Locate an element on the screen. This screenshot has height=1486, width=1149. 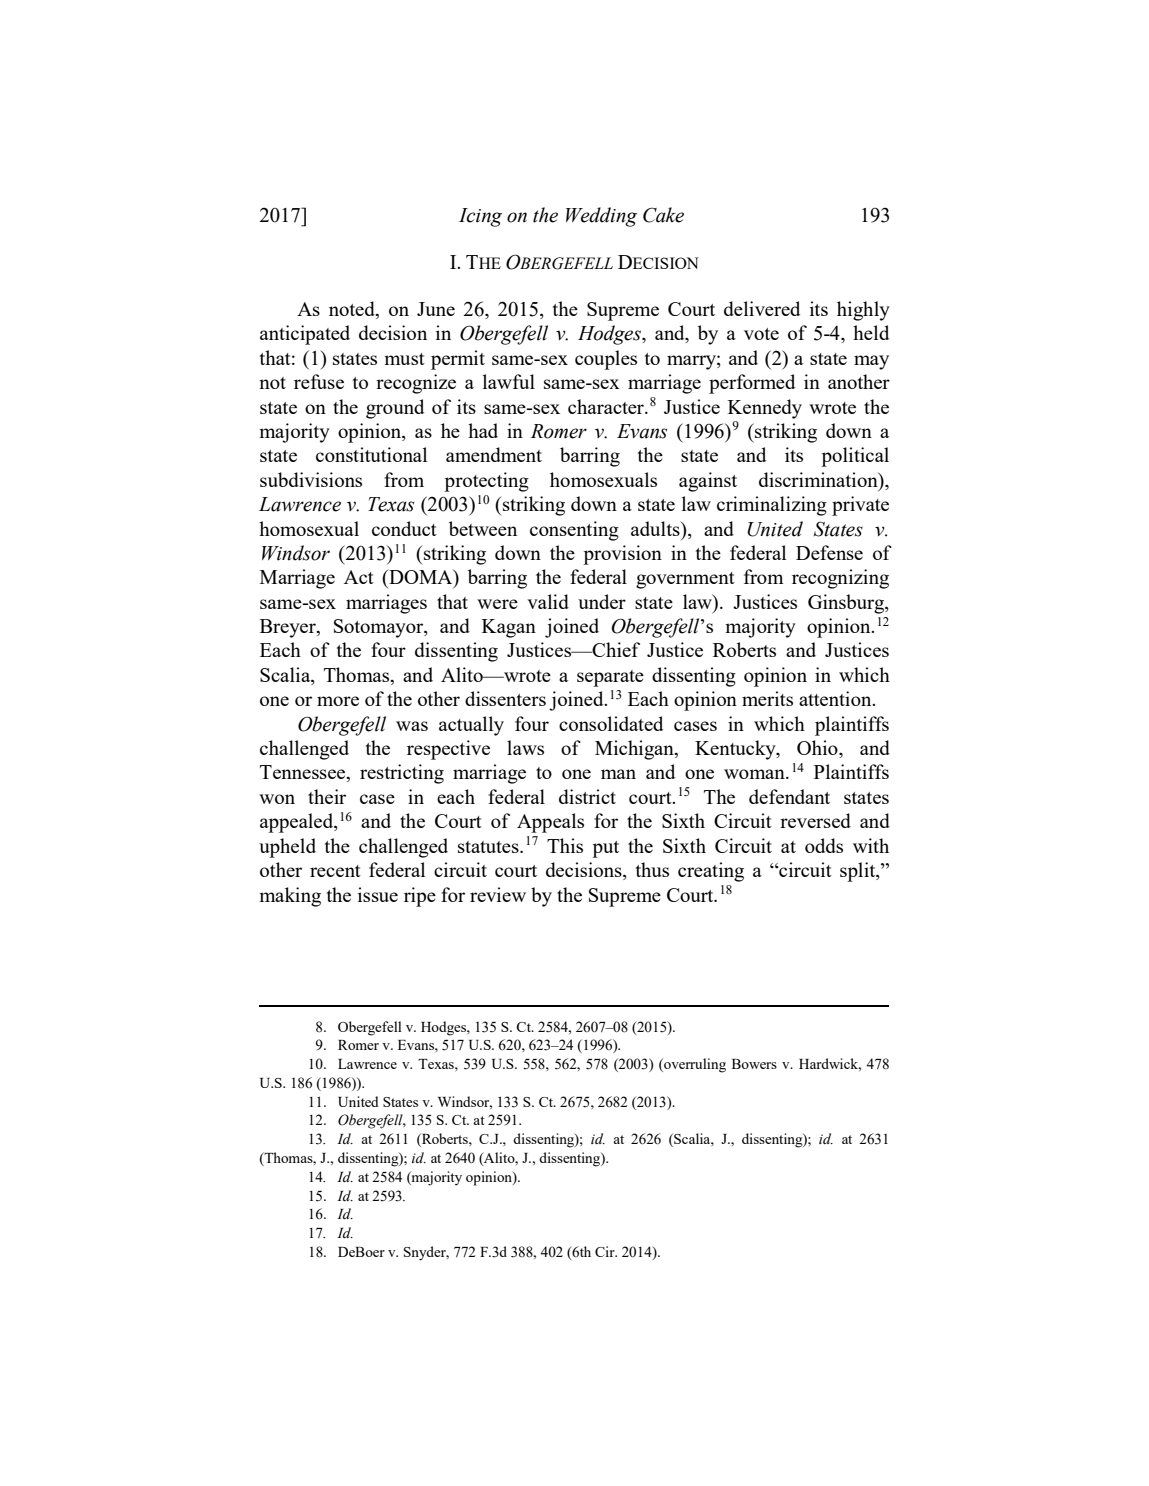
consolidated is located at coordinates (611, 723).
